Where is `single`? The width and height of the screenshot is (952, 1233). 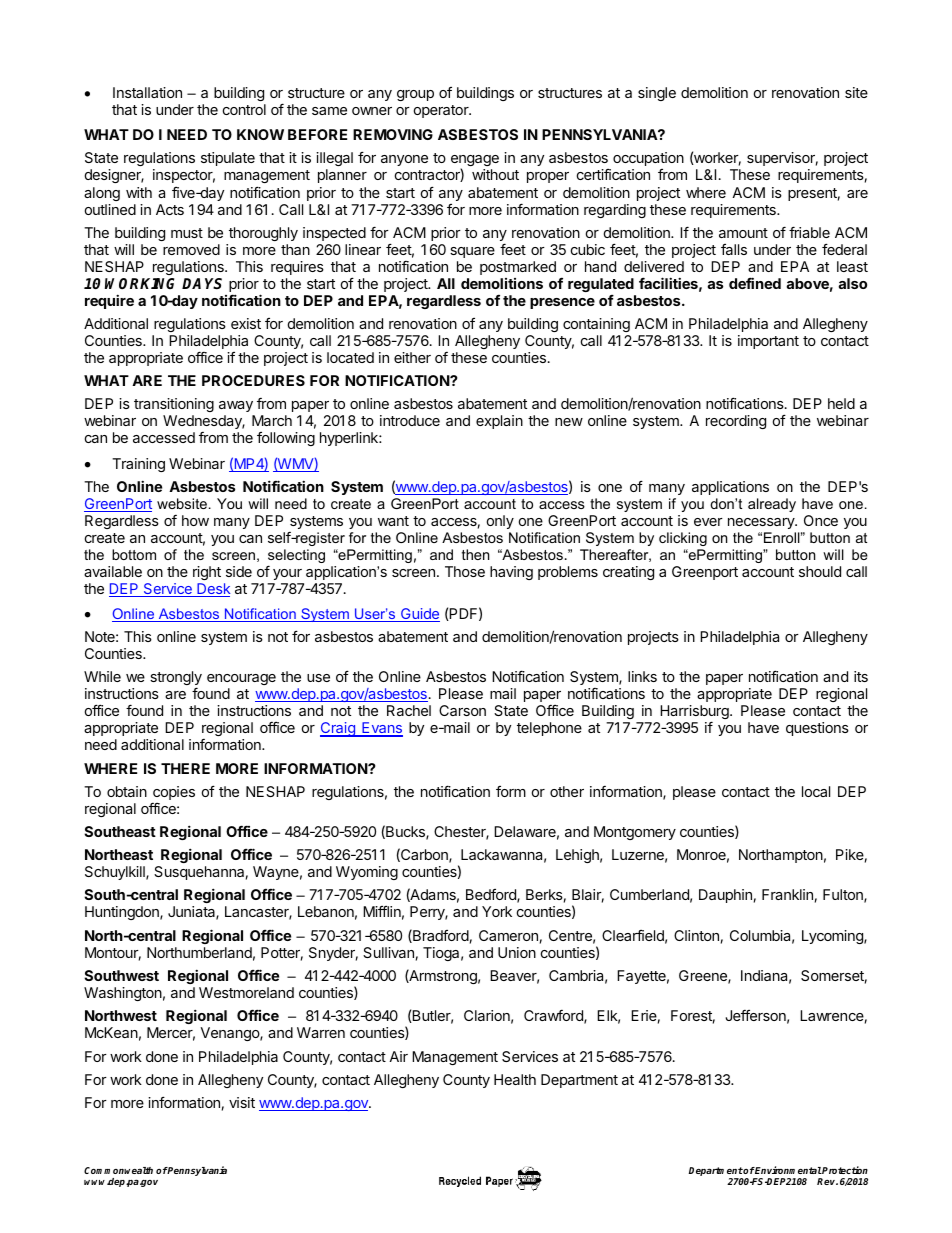 single is located at coordinates (657, 94).
